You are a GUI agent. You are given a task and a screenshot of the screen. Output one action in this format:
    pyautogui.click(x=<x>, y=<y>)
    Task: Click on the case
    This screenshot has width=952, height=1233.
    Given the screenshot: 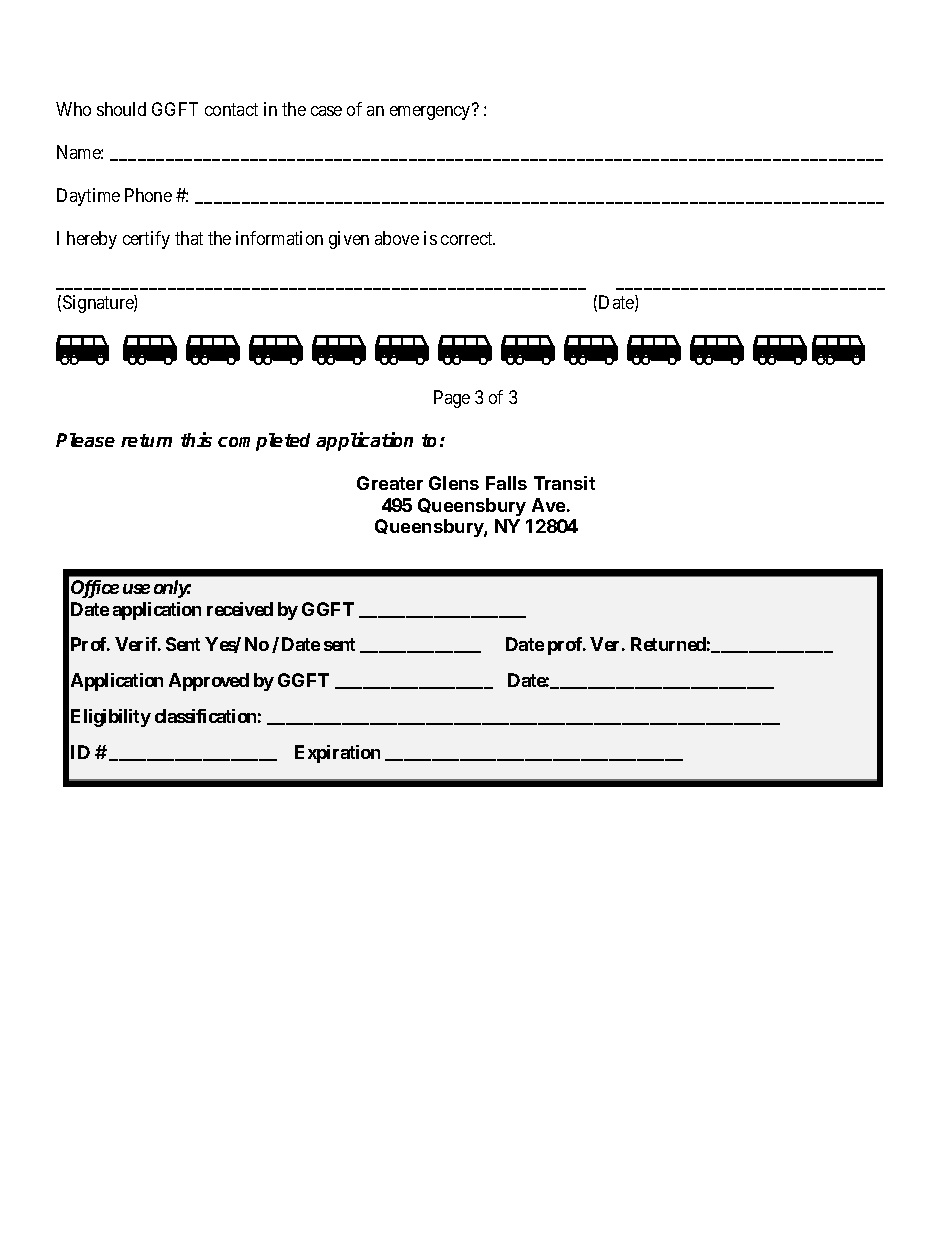 What is the action you would take?
    pyautogui.click(x=326, y=111)
